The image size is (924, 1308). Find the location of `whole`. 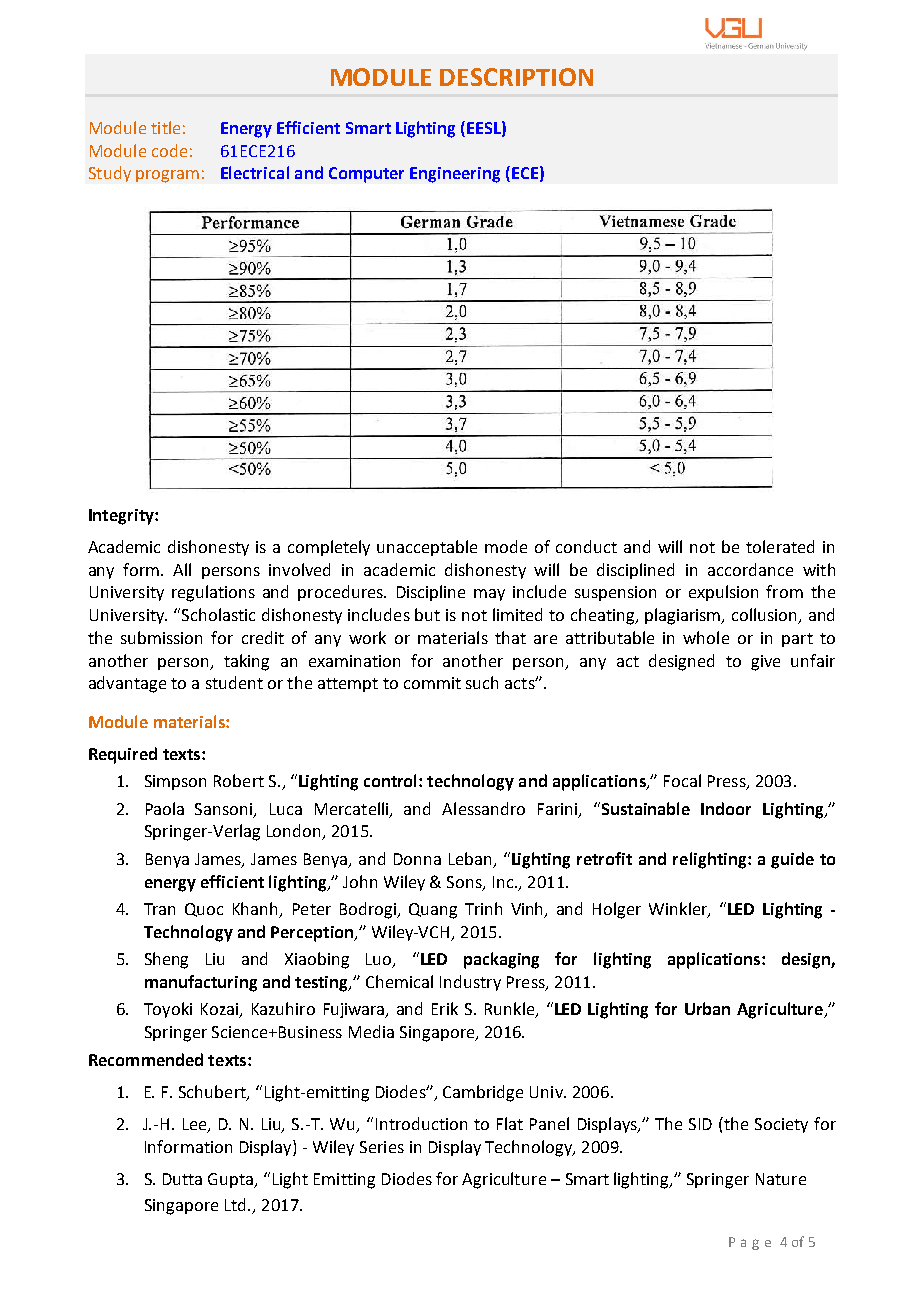

whole is located at coordinates (706, 637).
